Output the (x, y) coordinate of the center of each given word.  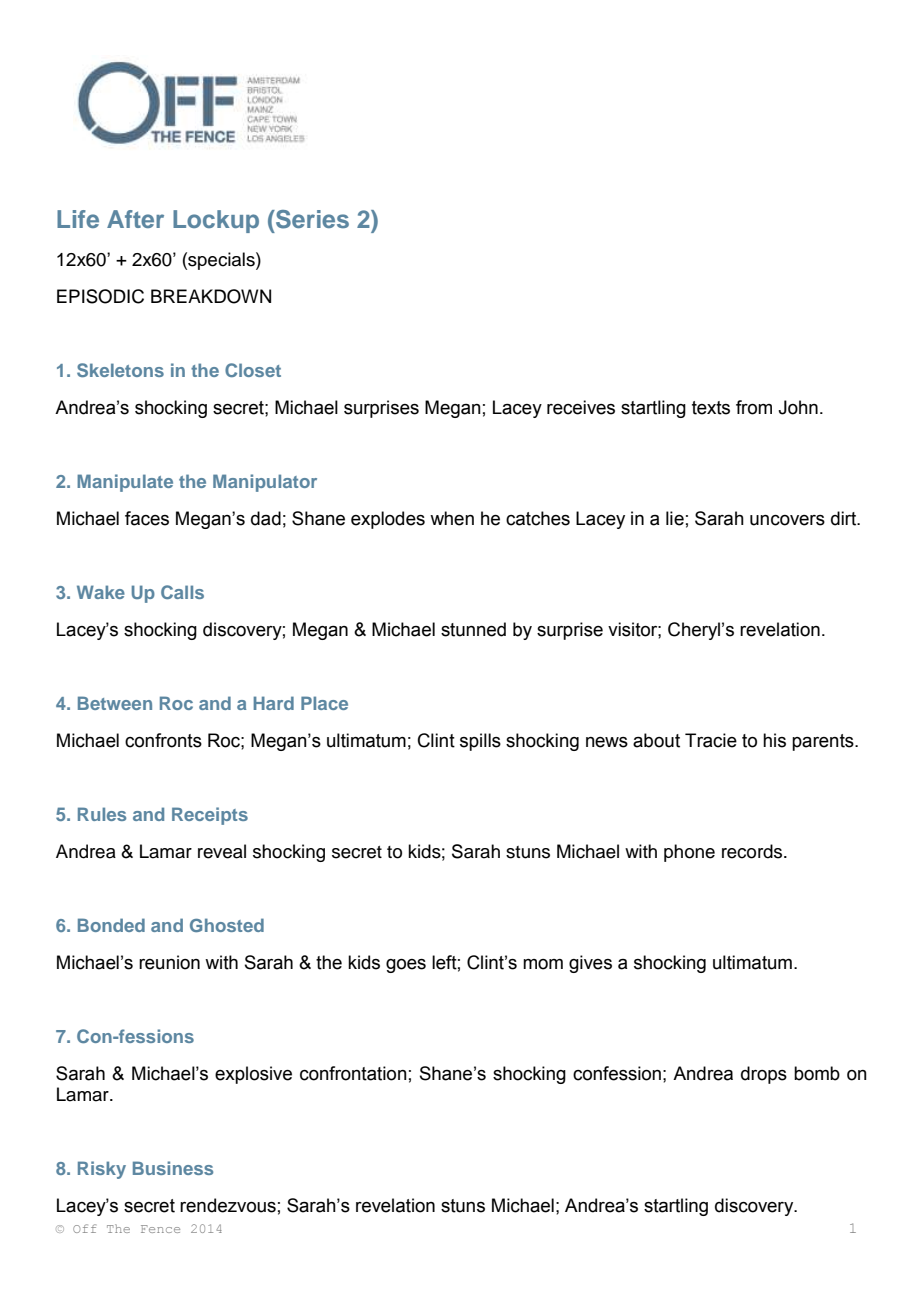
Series (311, 219)
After (135, 219)
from (754, 407)
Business (173, 1168)
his (774, 740)
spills (480, 742)
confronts (163, 740)
